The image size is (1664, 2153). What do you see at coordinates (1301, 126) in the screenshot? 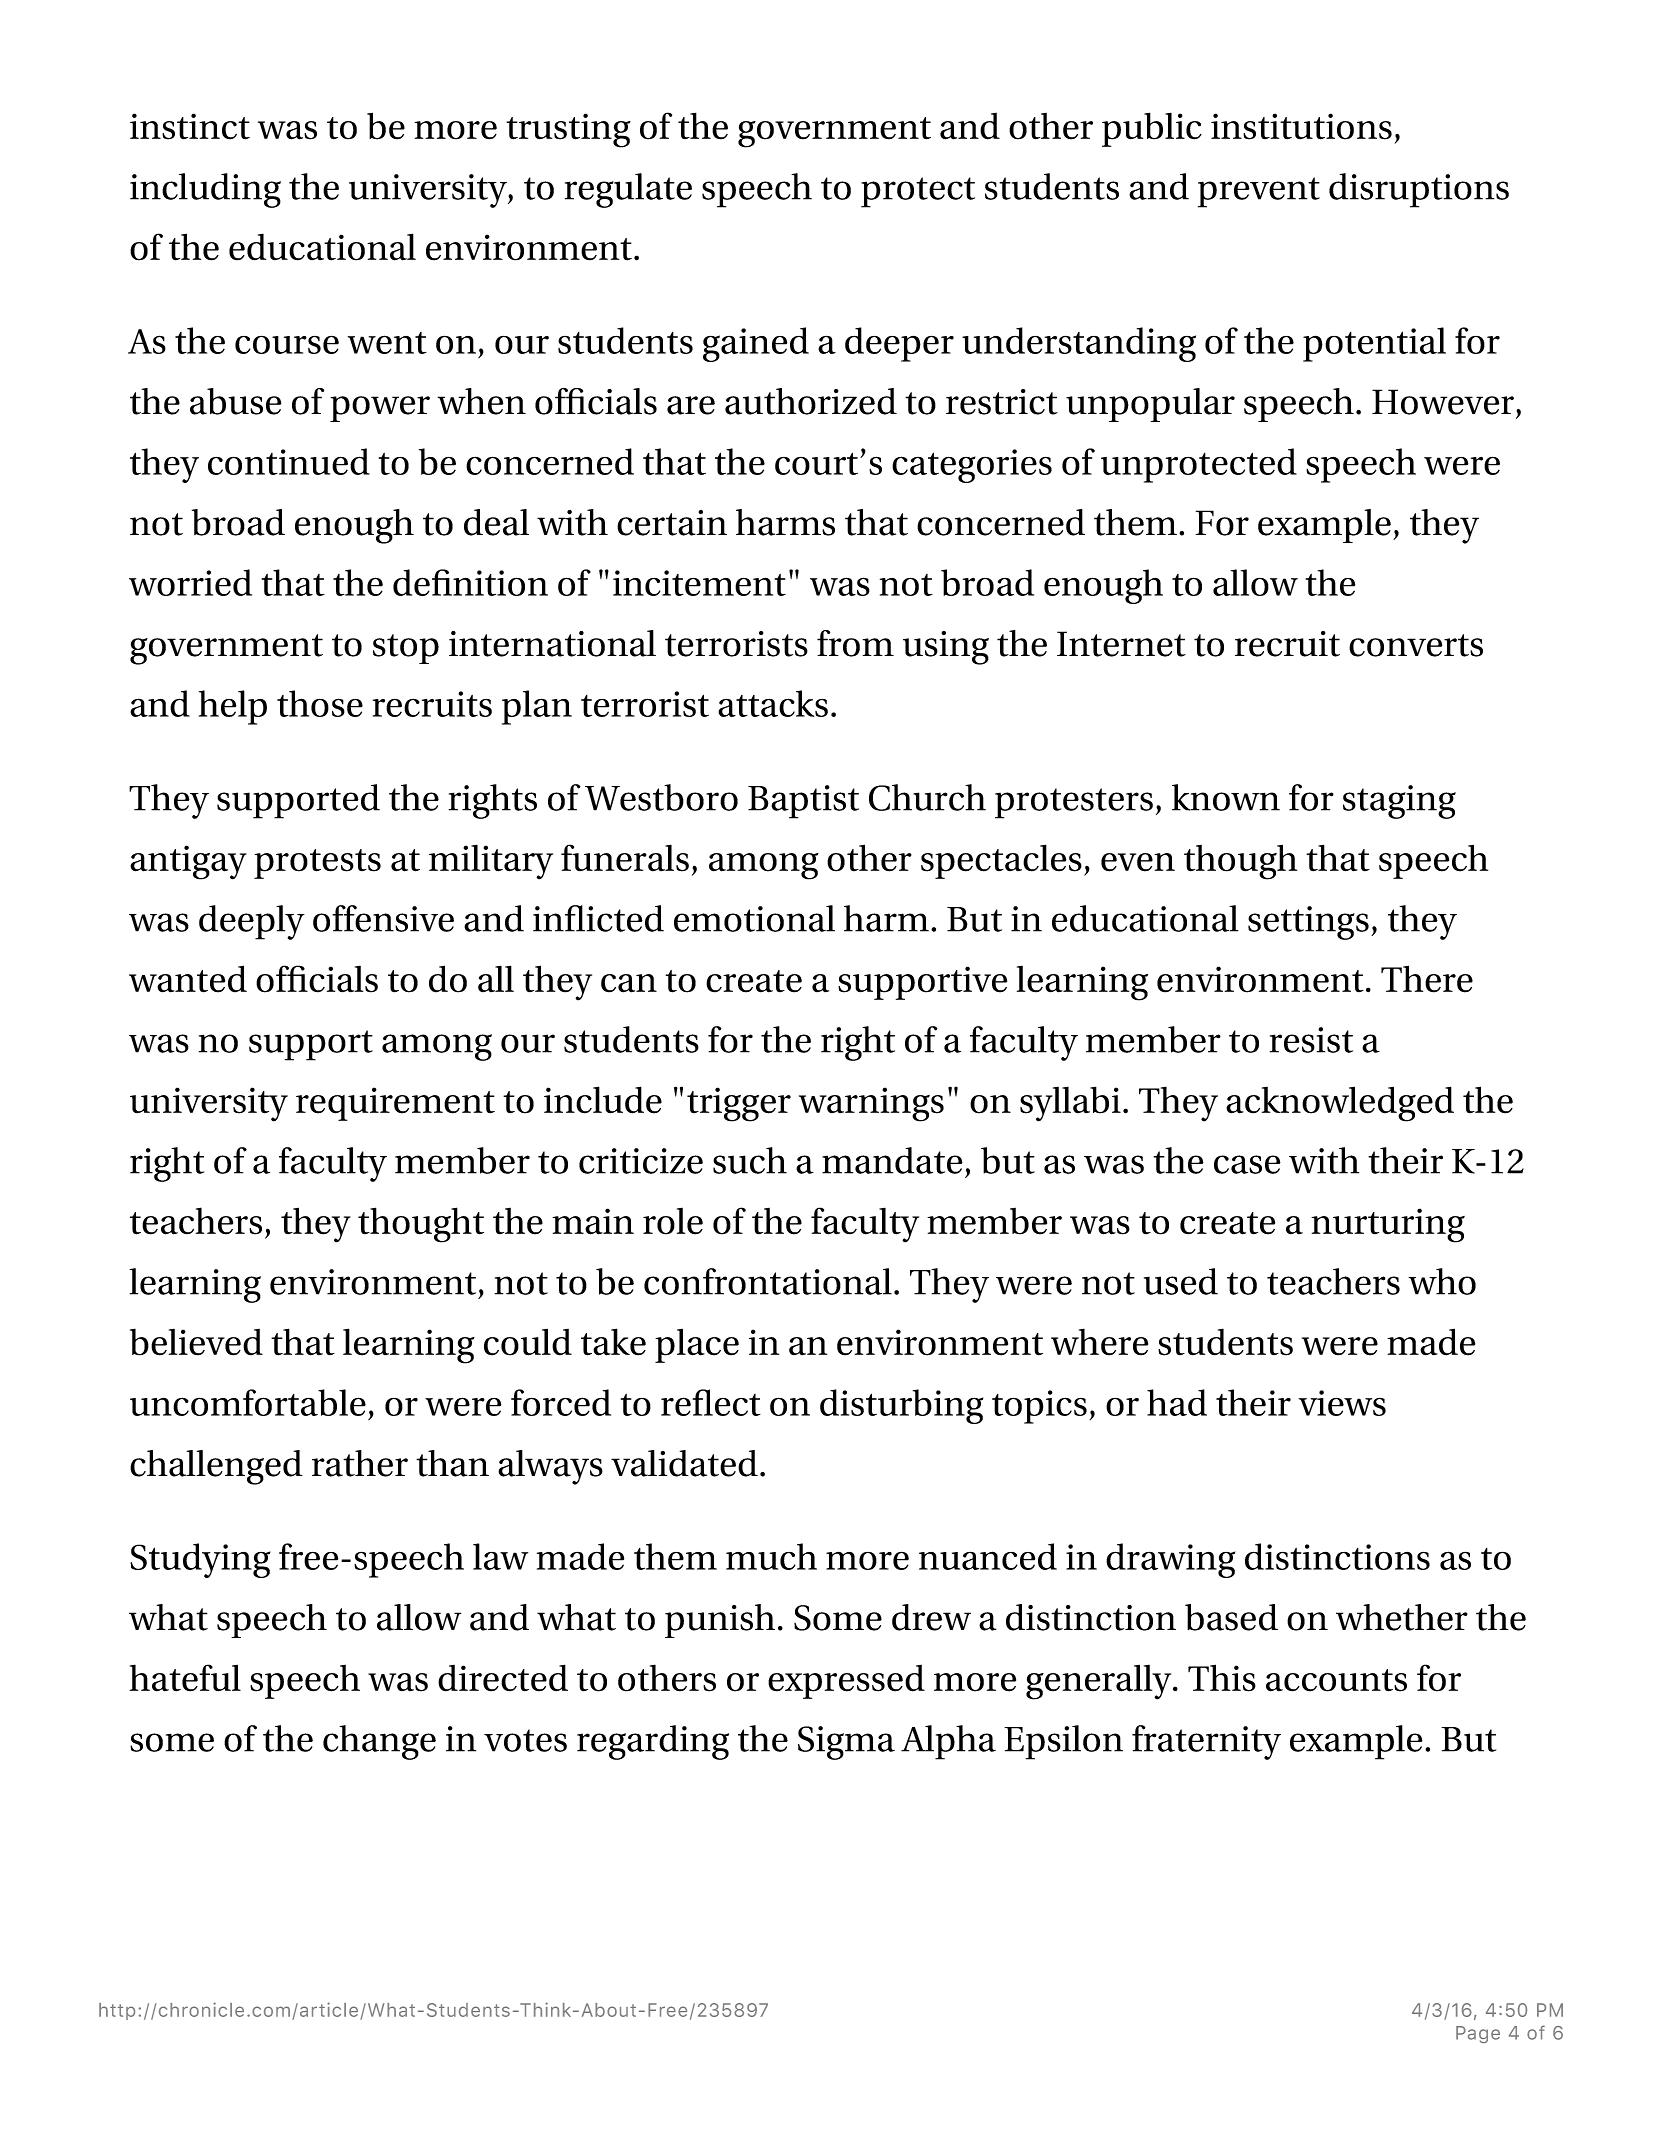
I see `institutions` at bounding box center [1301, 126].
